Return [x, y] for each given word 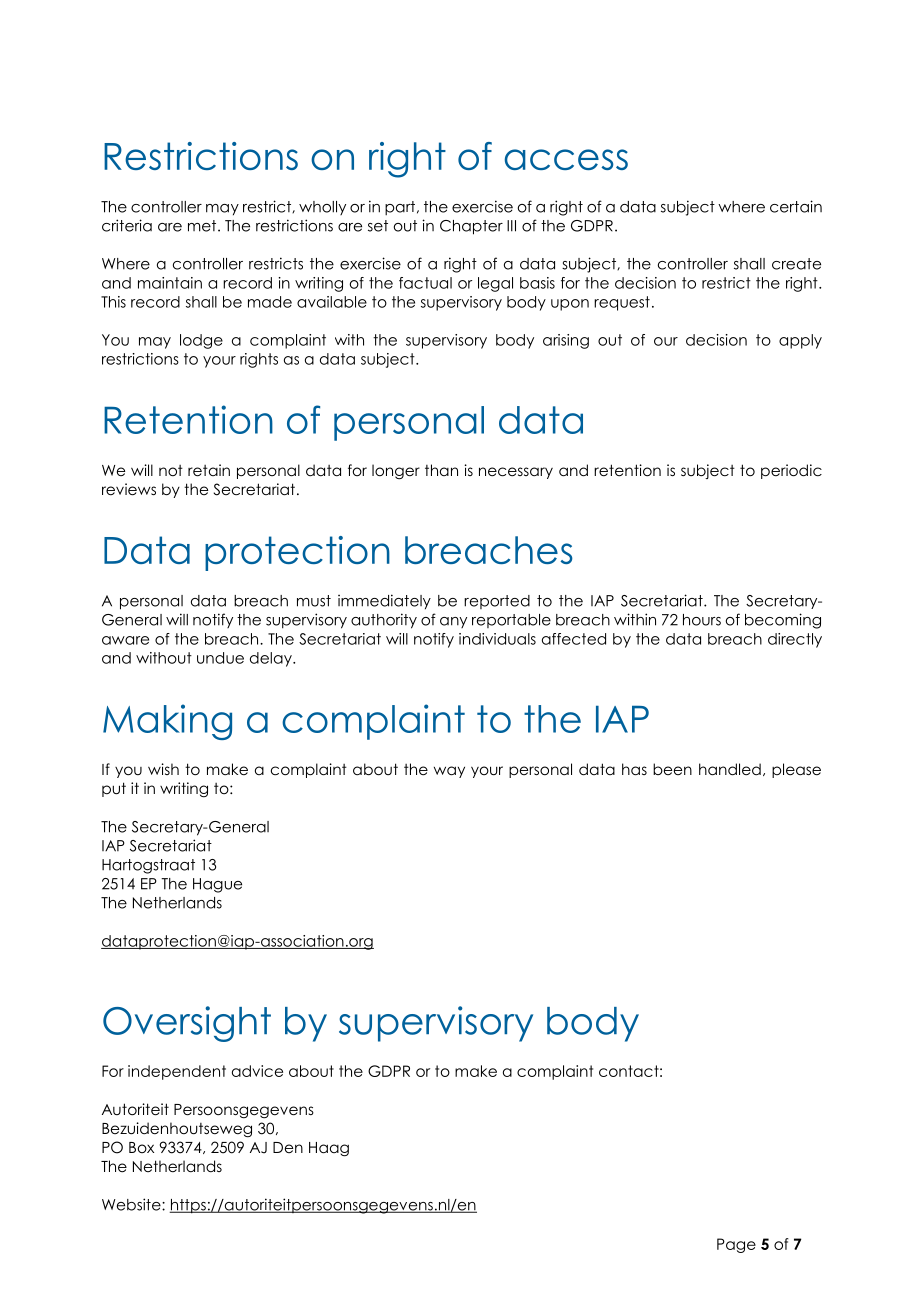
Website [132, 1204]
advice [257, 1071]
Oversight [187, 1024]
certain [796, 206]
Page [736, 1245]
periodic [791, 471]
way [449, 772]
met [203, 226]
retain [209, 470]
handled [730, 769]
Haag [329, 1149]
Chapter [471, 227]
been [672, 769]
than [441, 470]
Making [167, 722]
